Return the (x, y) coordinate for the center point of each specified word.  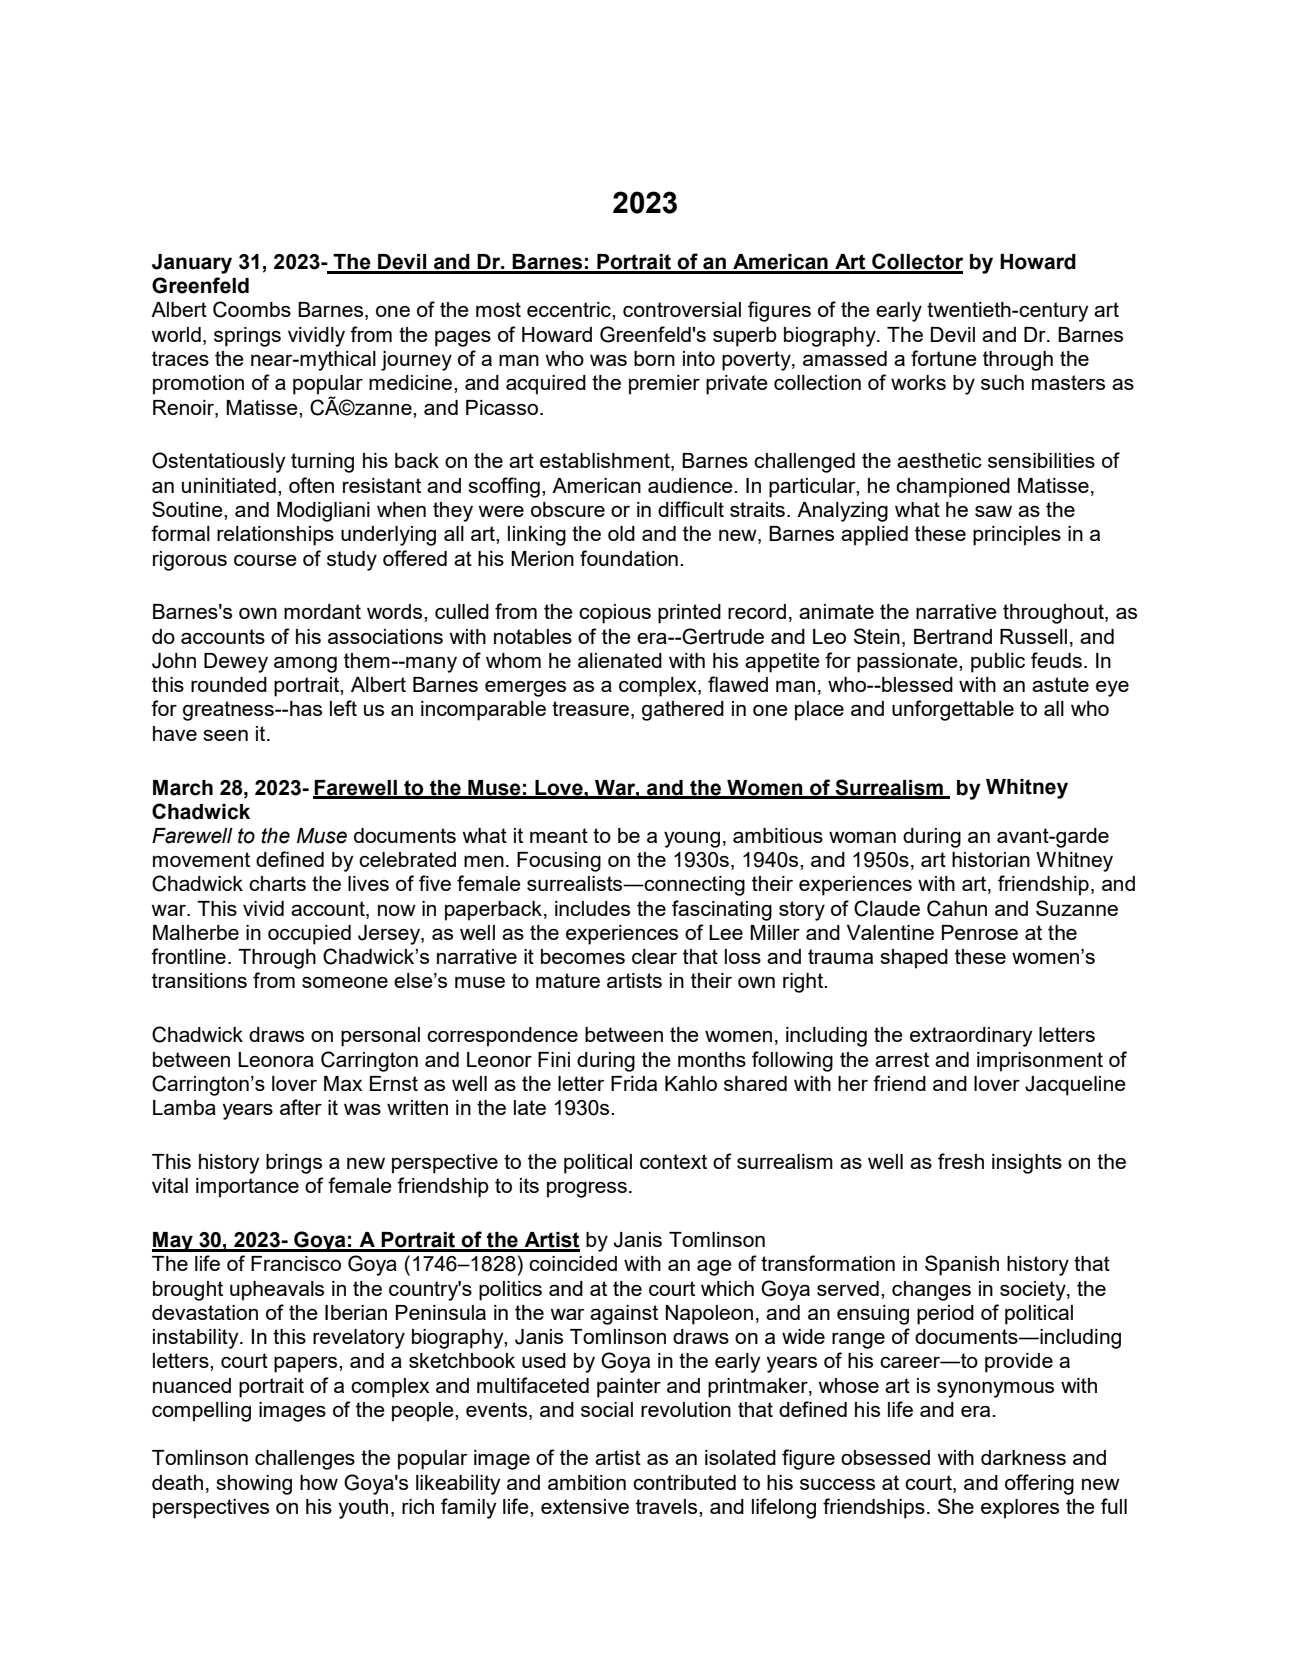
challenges (305, 1460)
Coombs (252, 309)
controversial (682, 309)
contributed (684, 1482)
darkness (1023, 1457)
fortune (944, 358)
